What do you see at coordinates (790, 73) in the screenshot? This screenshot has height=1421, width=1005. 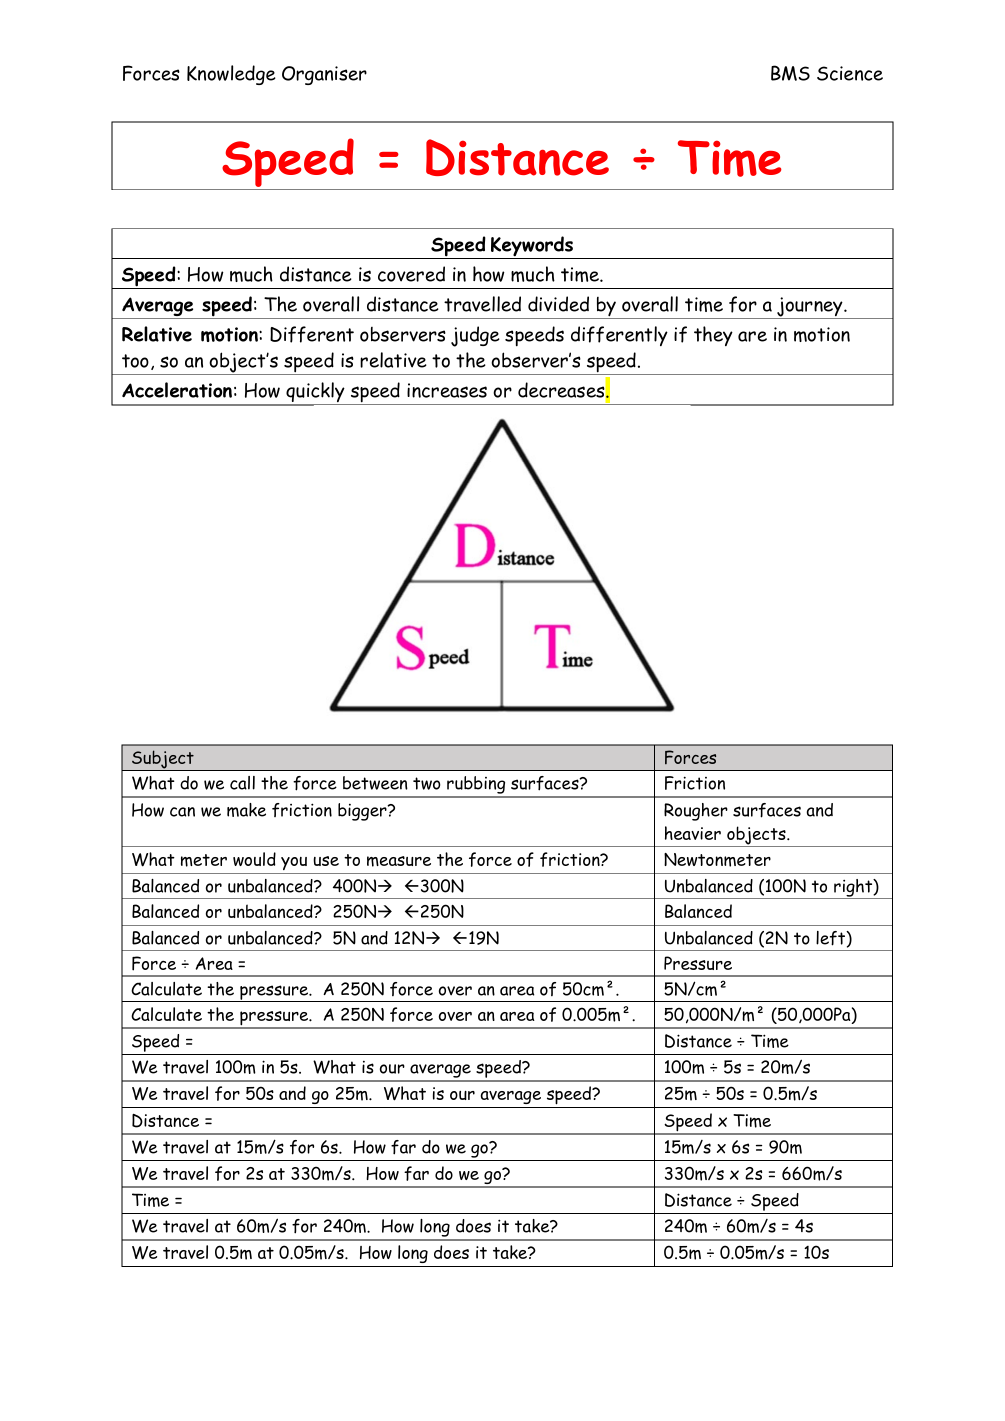 I see `BMS` at bounding box center [790, 73].
